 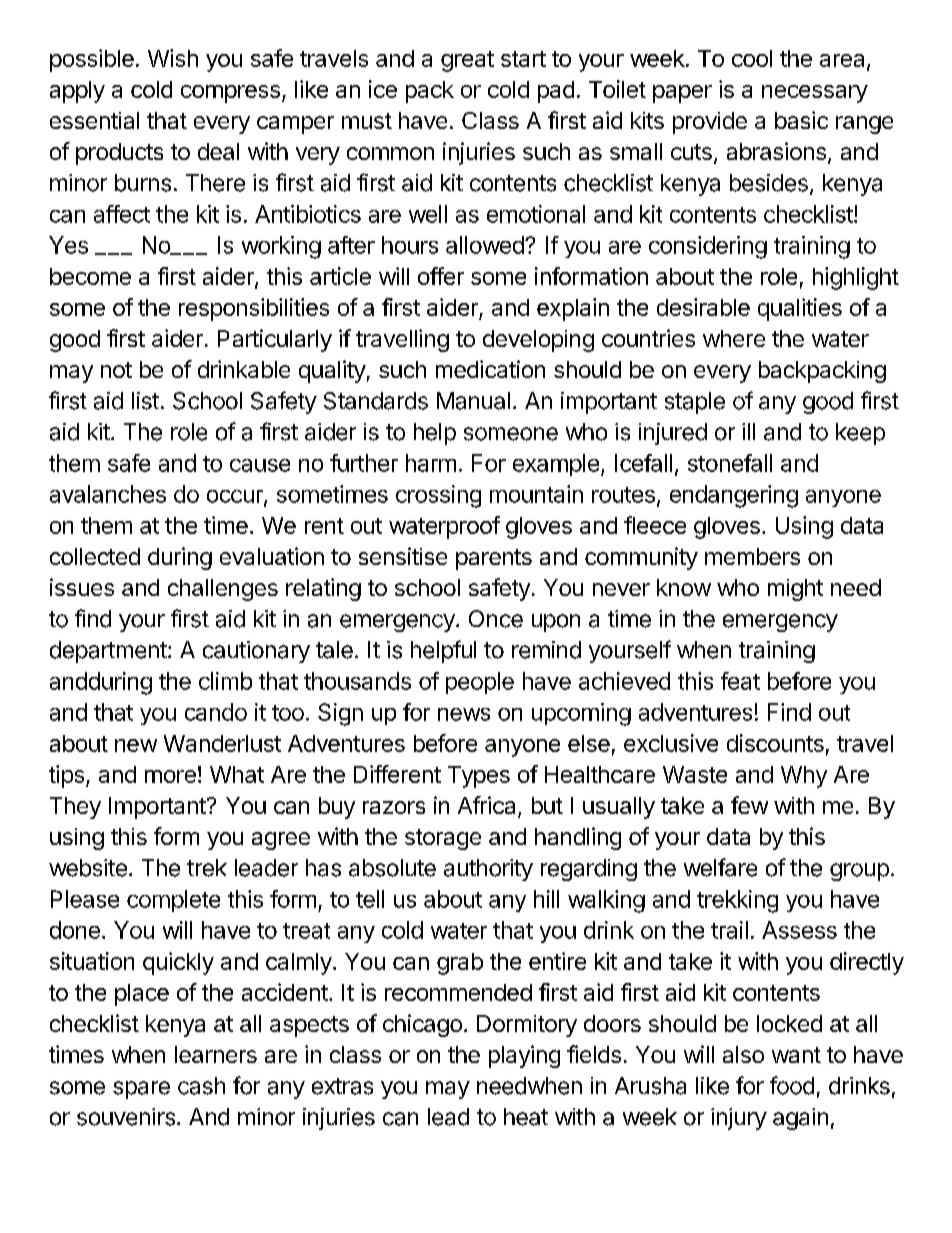 I want to click on Manual, so click(x=473, y=401).
